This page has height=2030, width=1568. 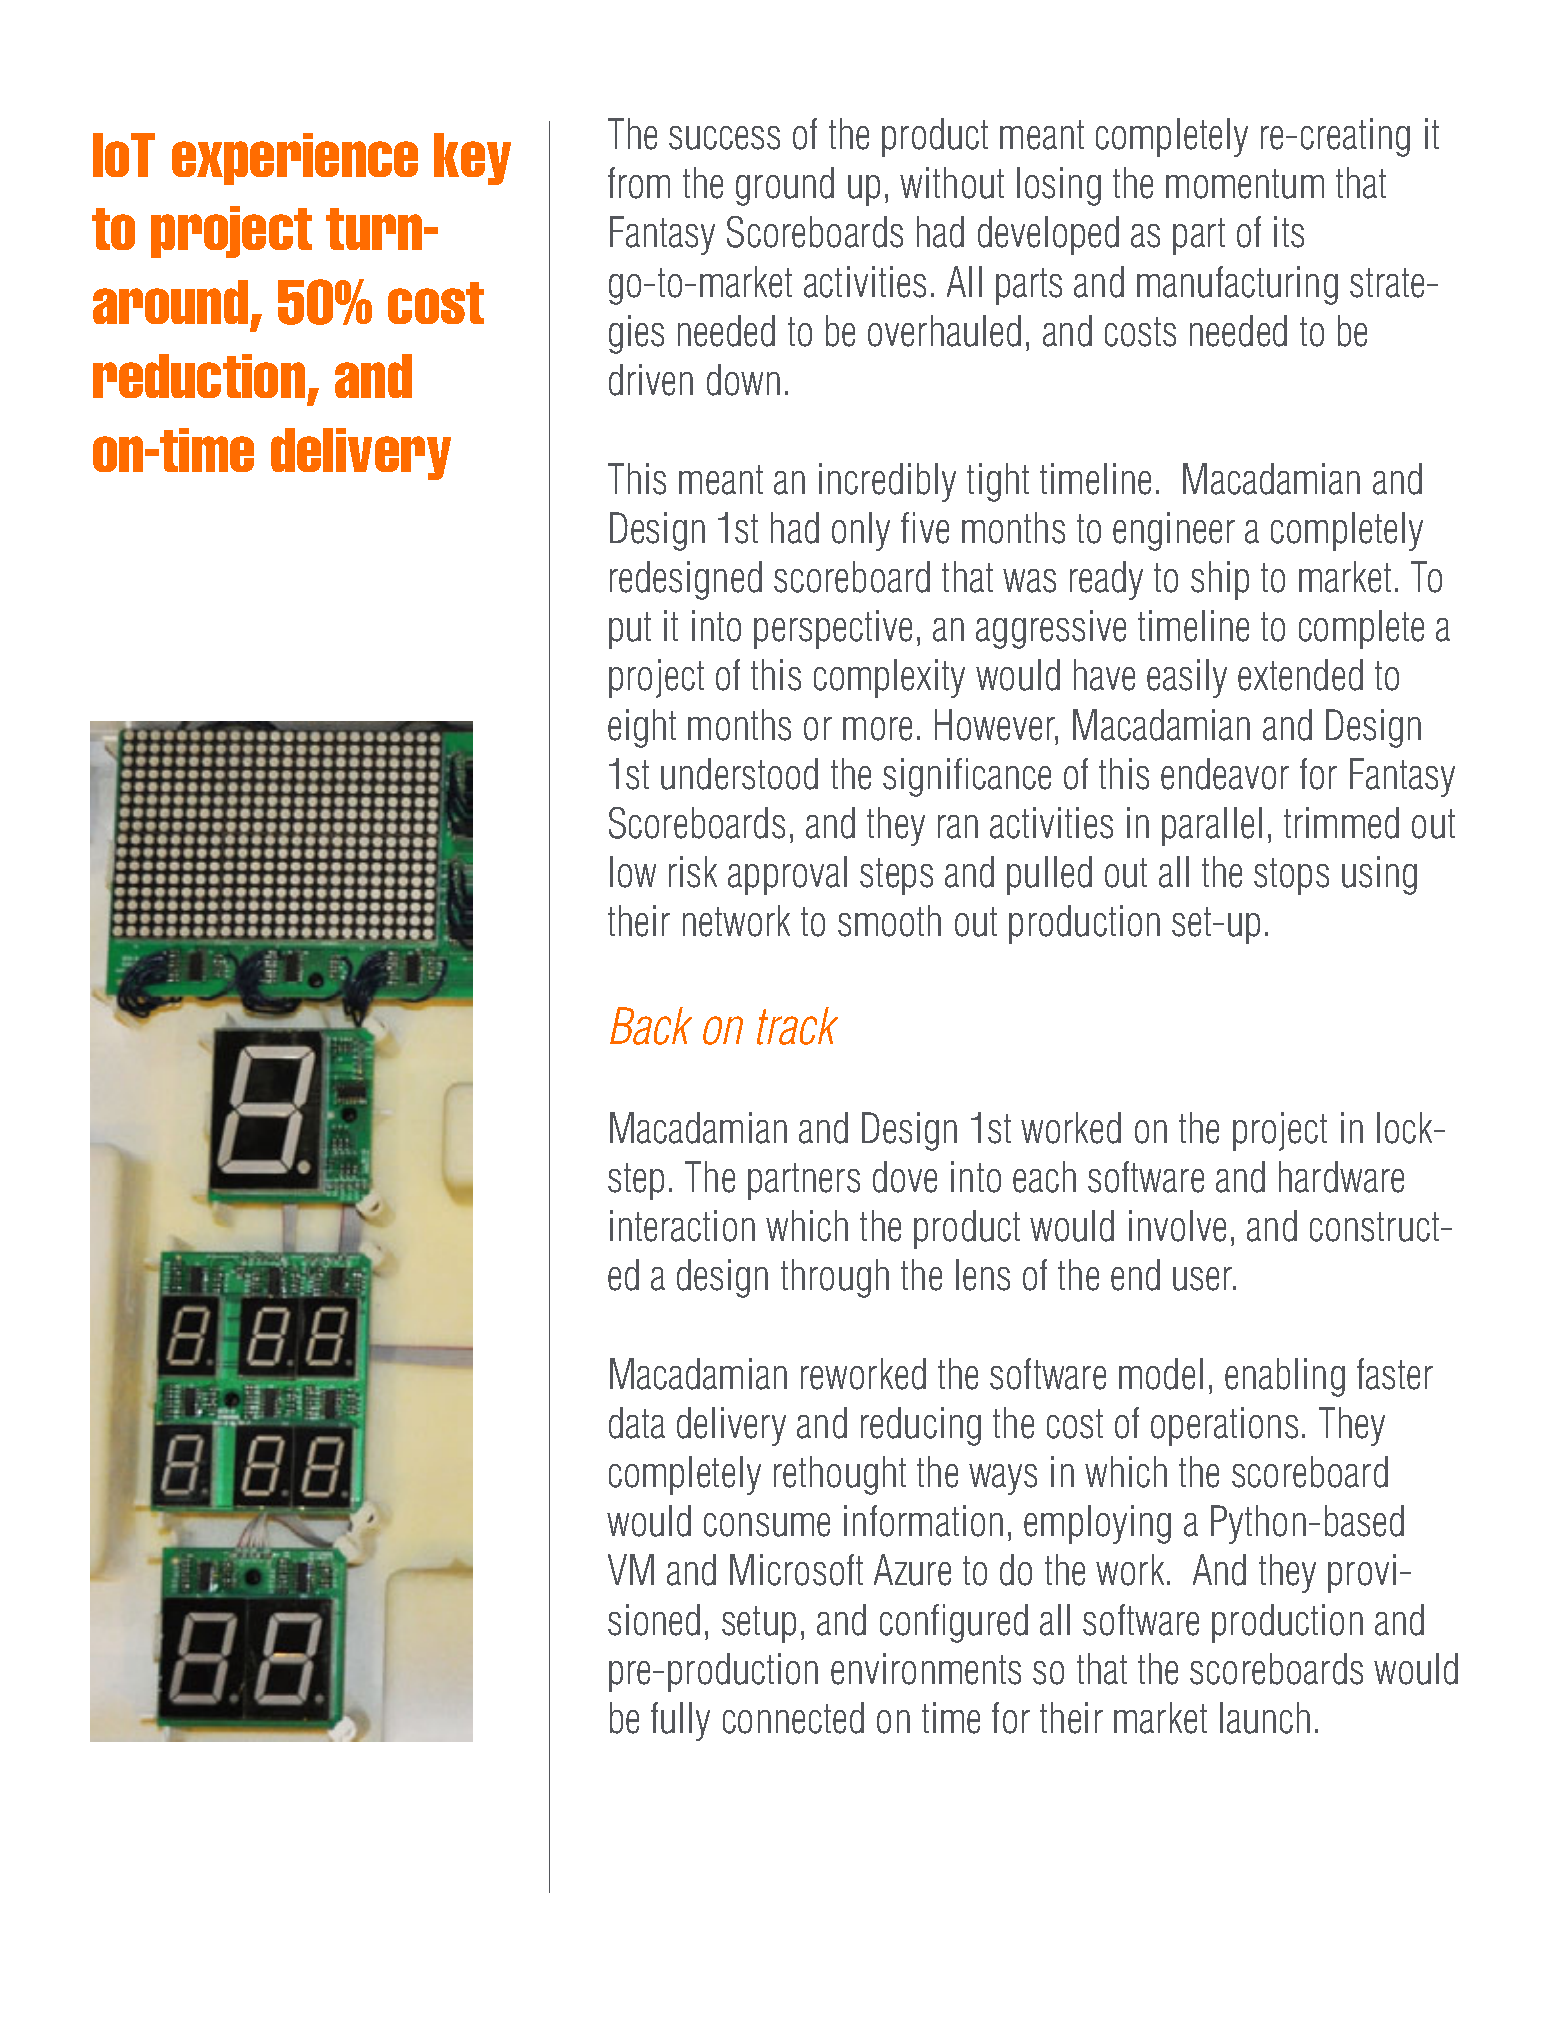 I want to click on experience, so click(x=295, y=159).
